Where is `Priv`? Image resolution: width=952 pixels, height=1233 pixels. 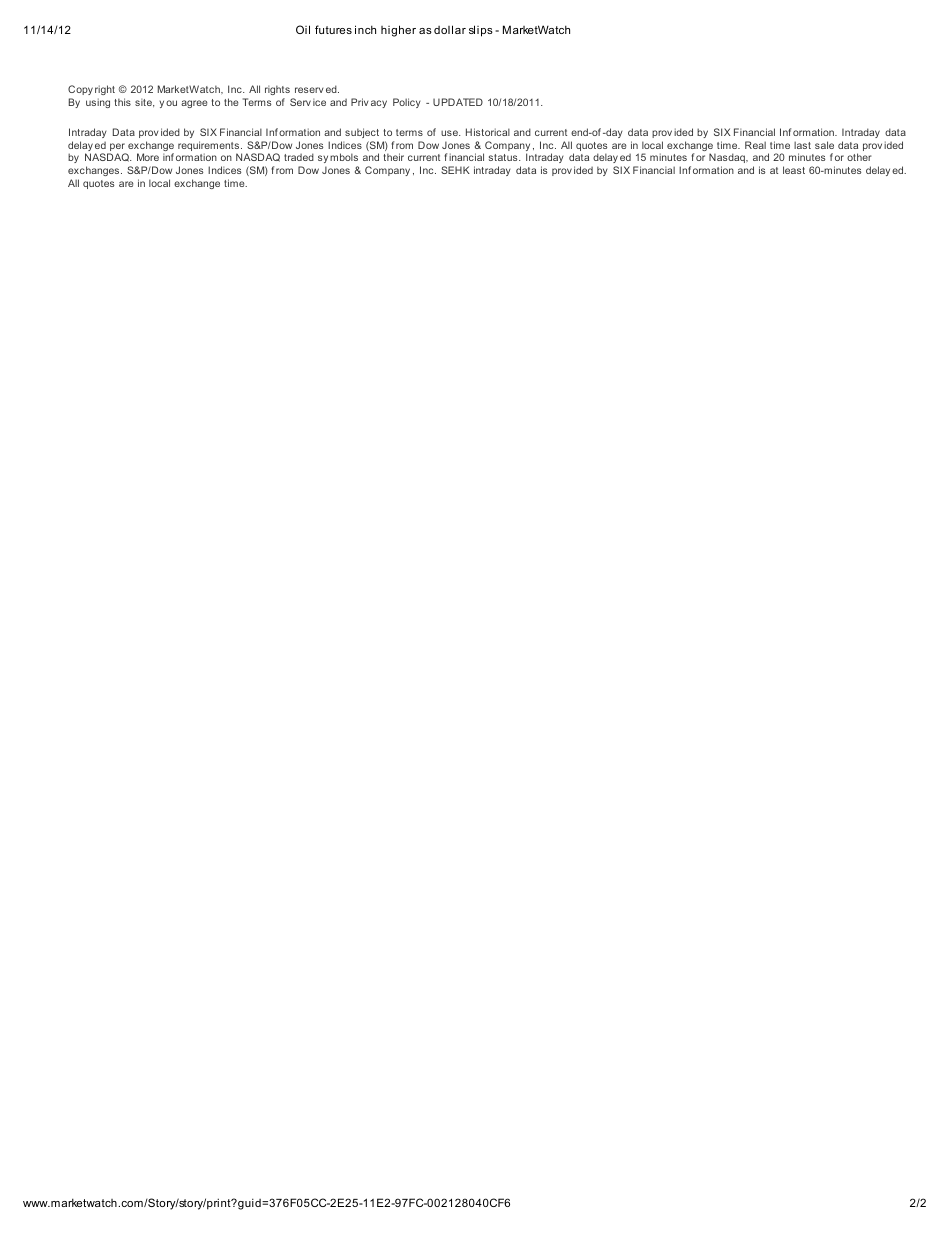
Priv is located at coordinates (360, 102).
